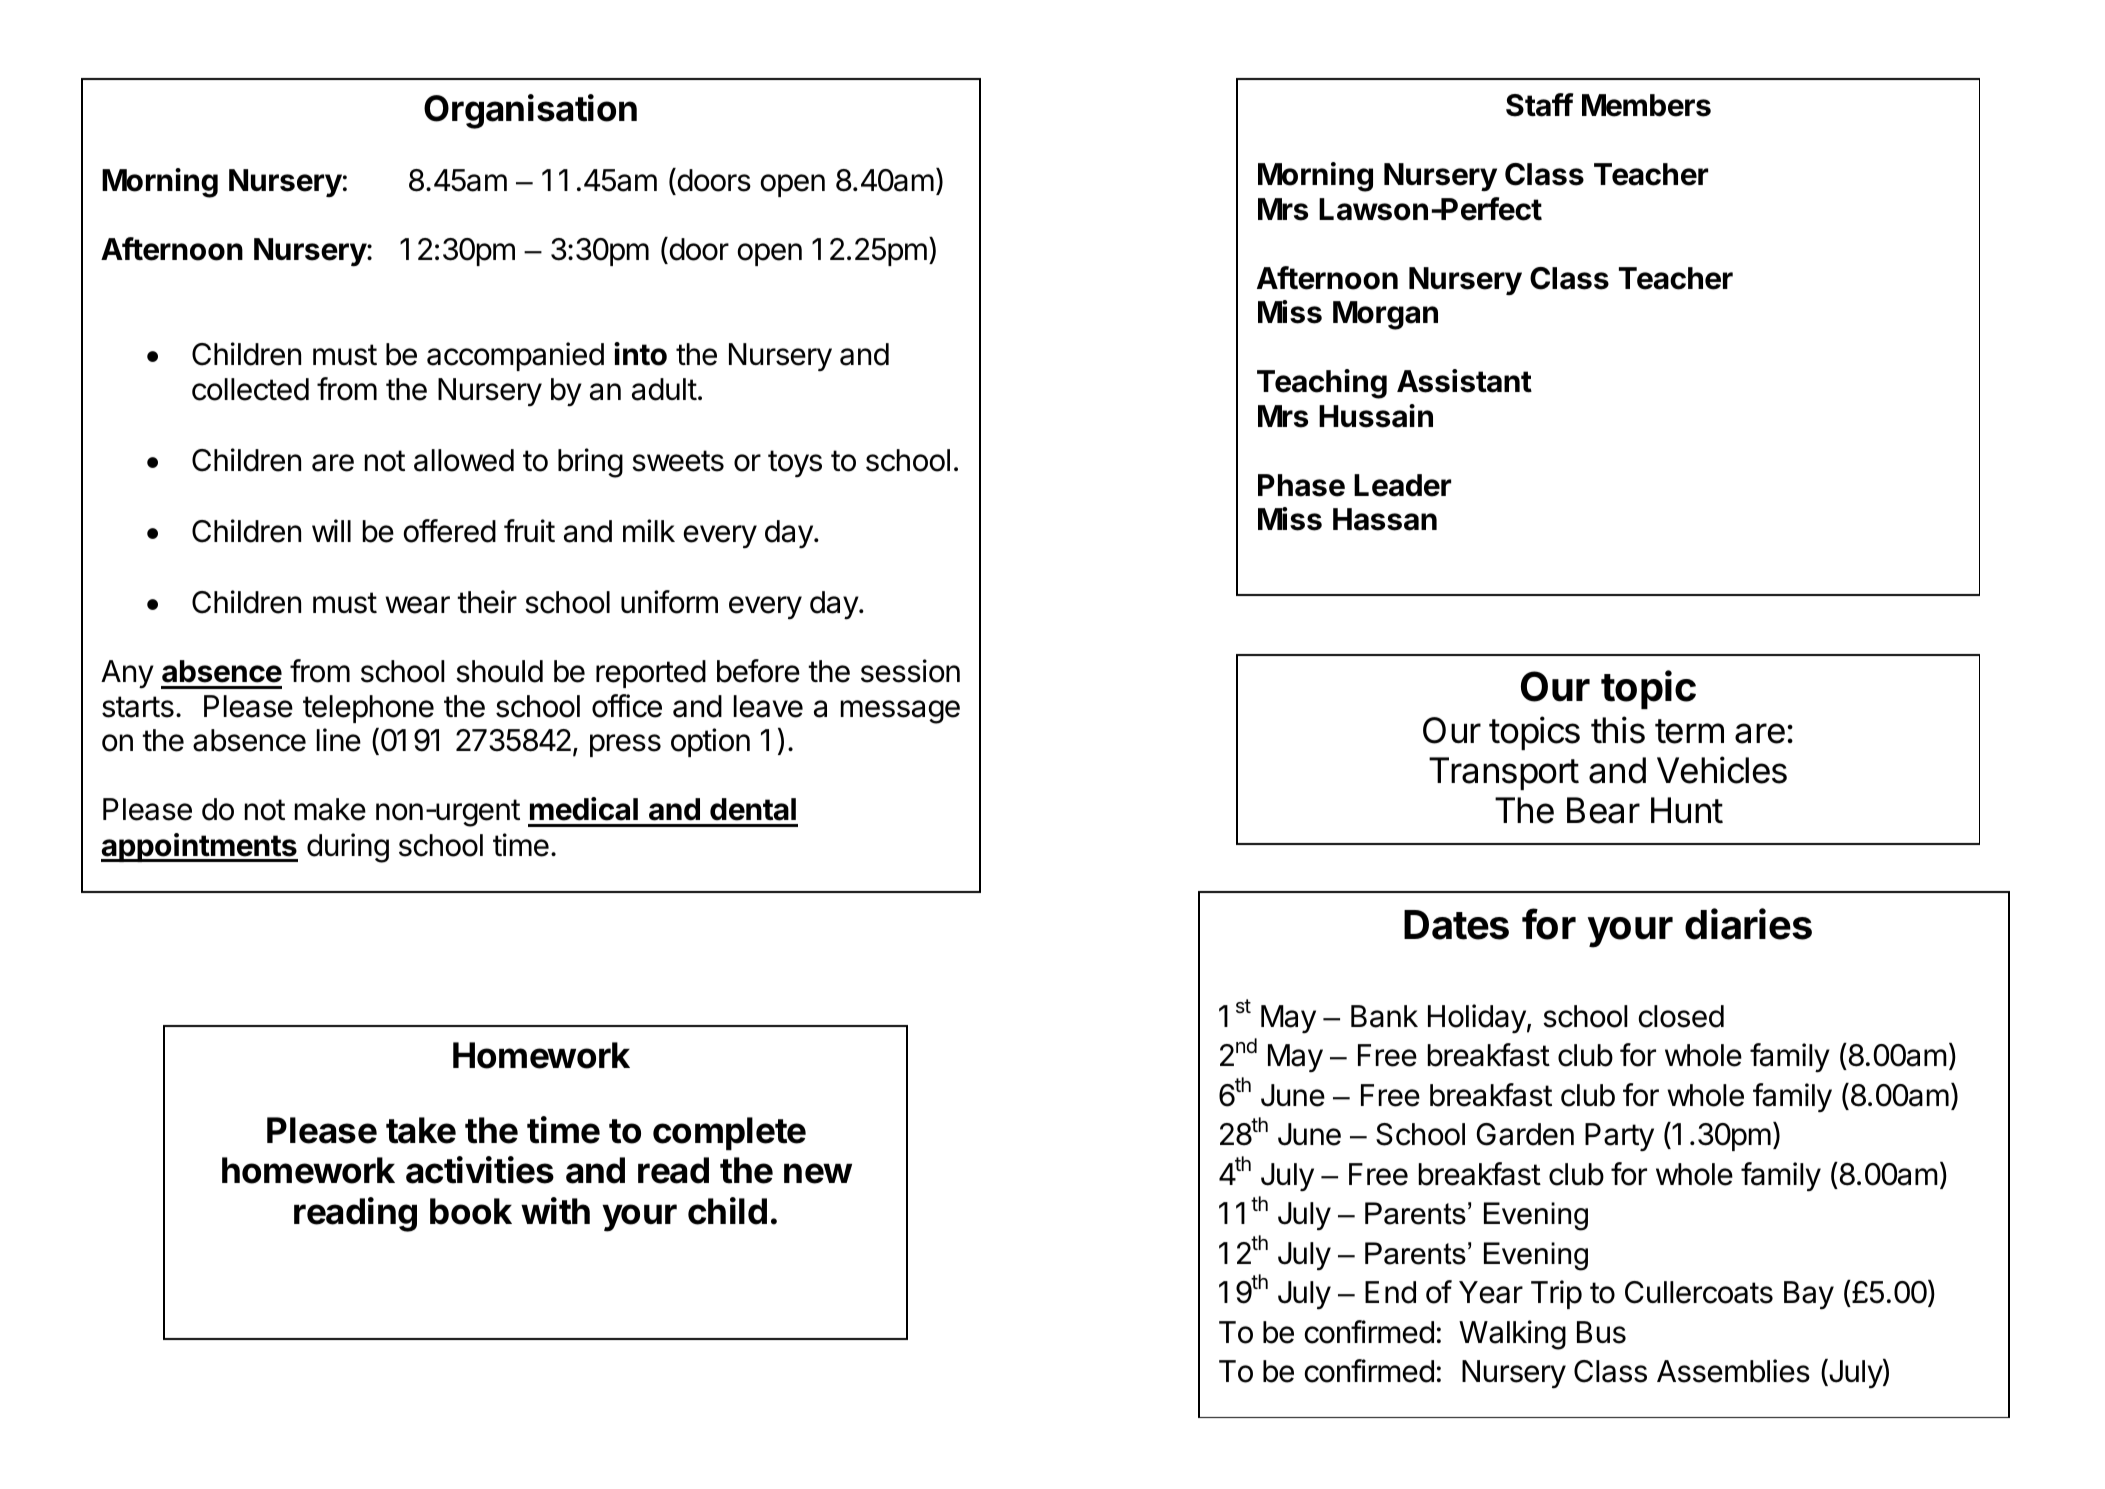 The image size is (2105, 1489). I want to click on during, so click(348, 848).
